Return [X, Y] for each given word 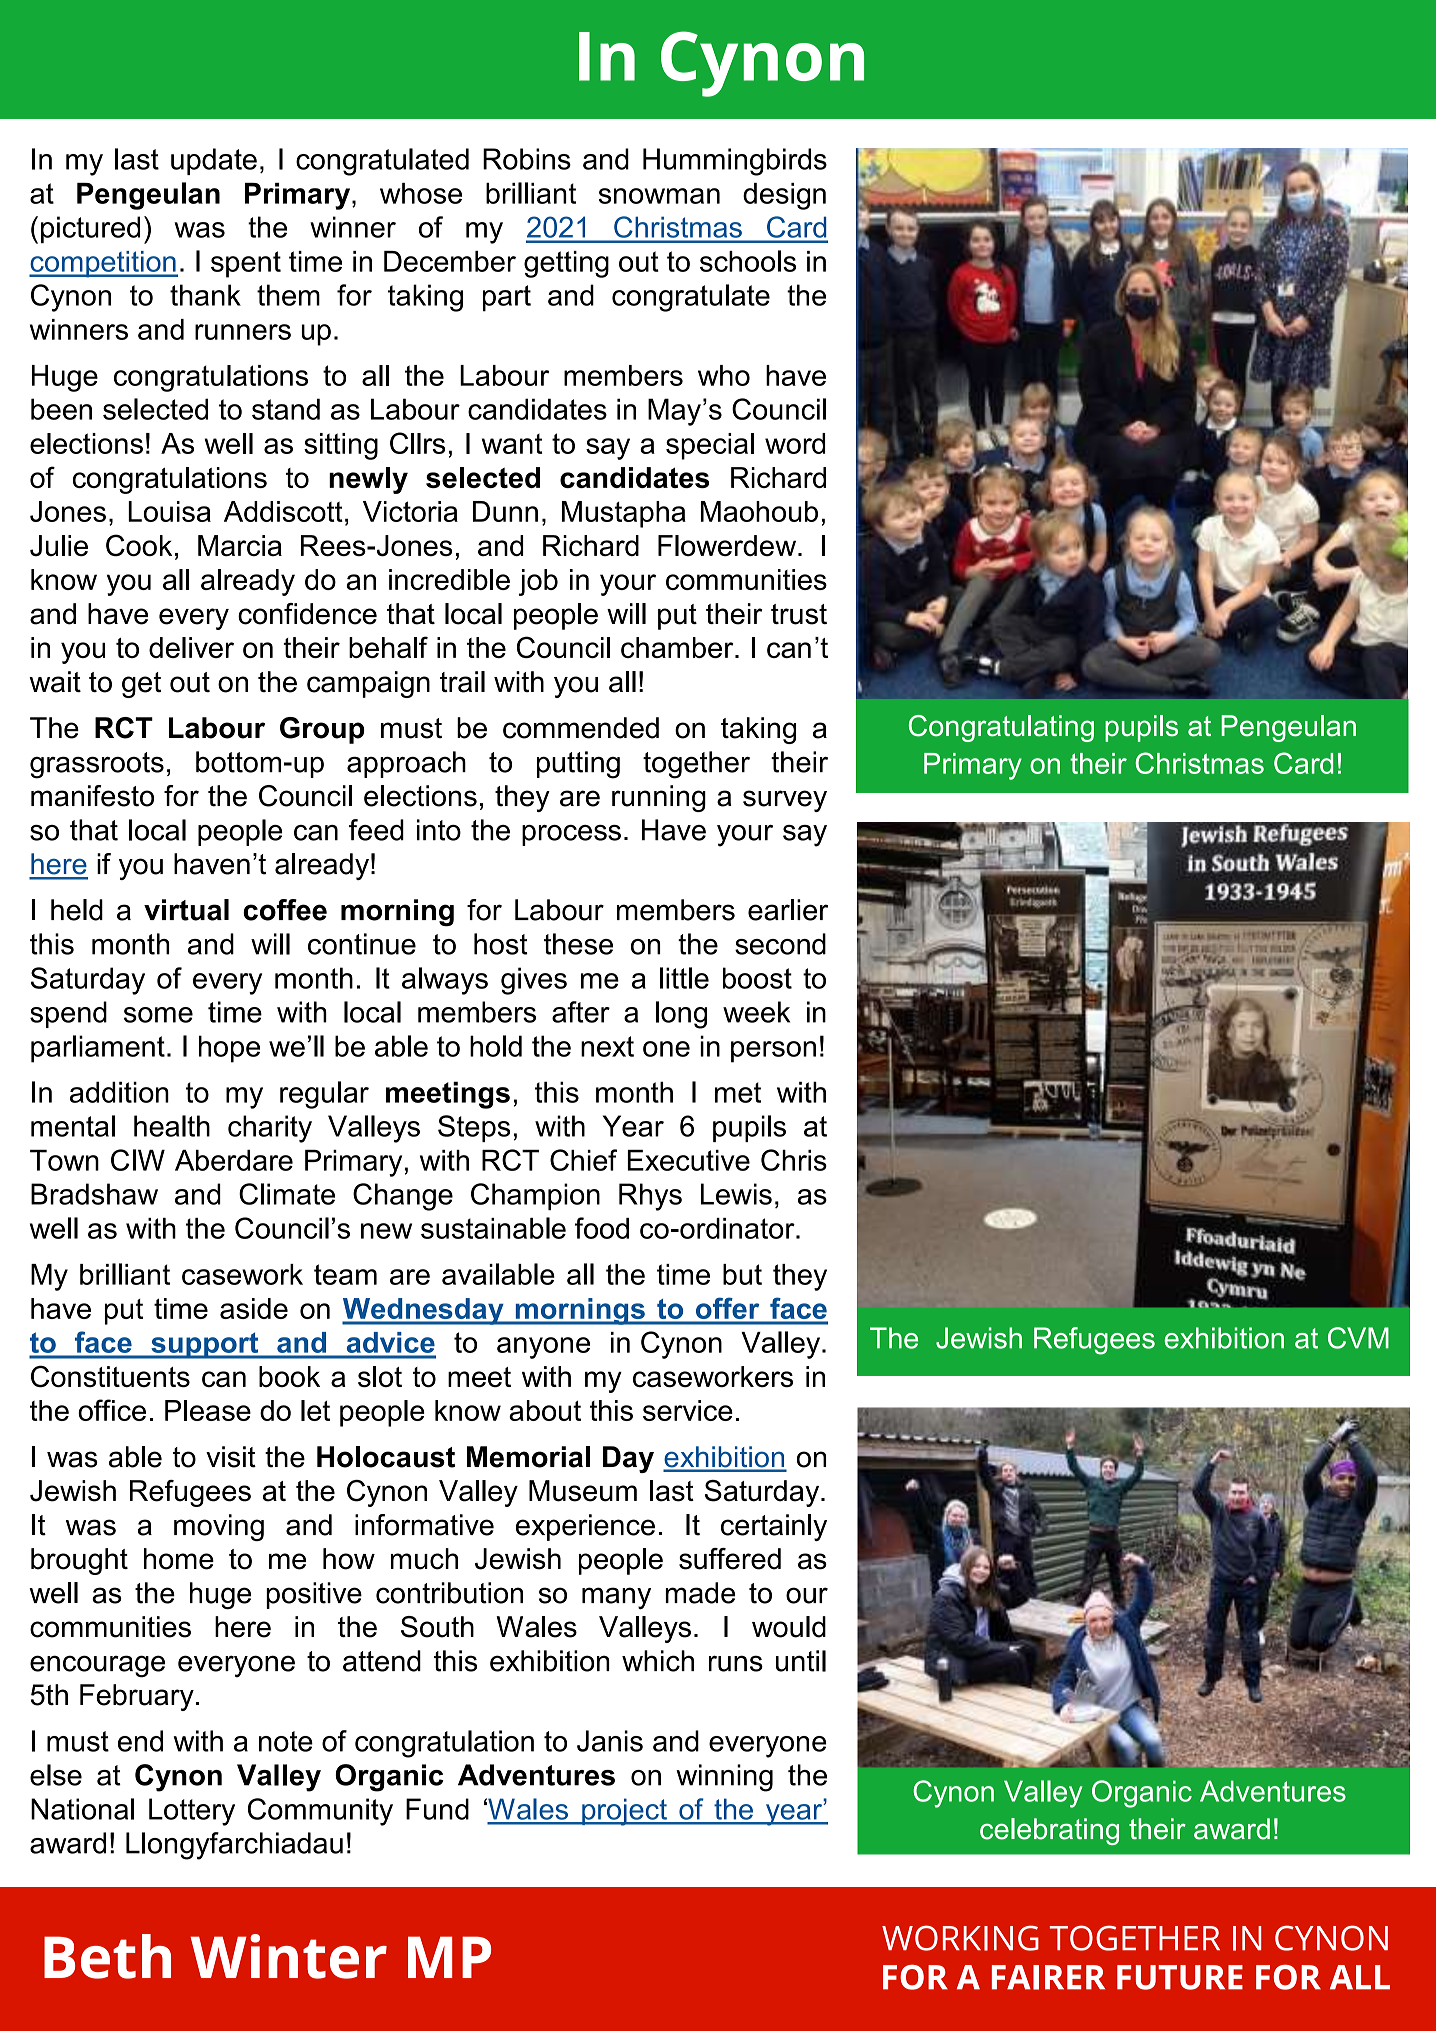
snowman [659, 196]
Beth [107, 1956]
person [773, 1052]
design [784, 196]
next [607, 1046]
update [214, 161]
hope [229, 1049]
